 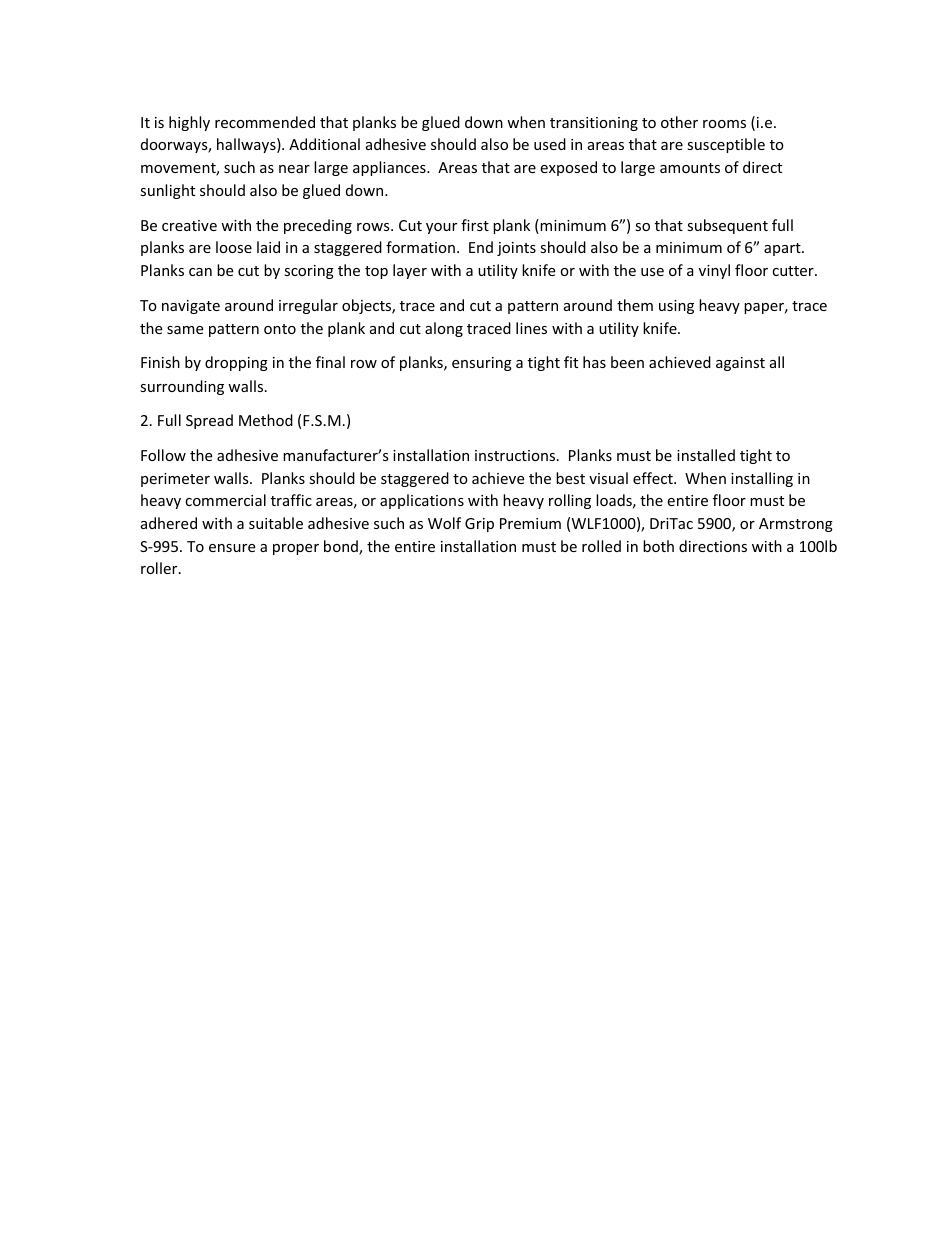 I want to click on recommended, so click(x=265, y=122).
